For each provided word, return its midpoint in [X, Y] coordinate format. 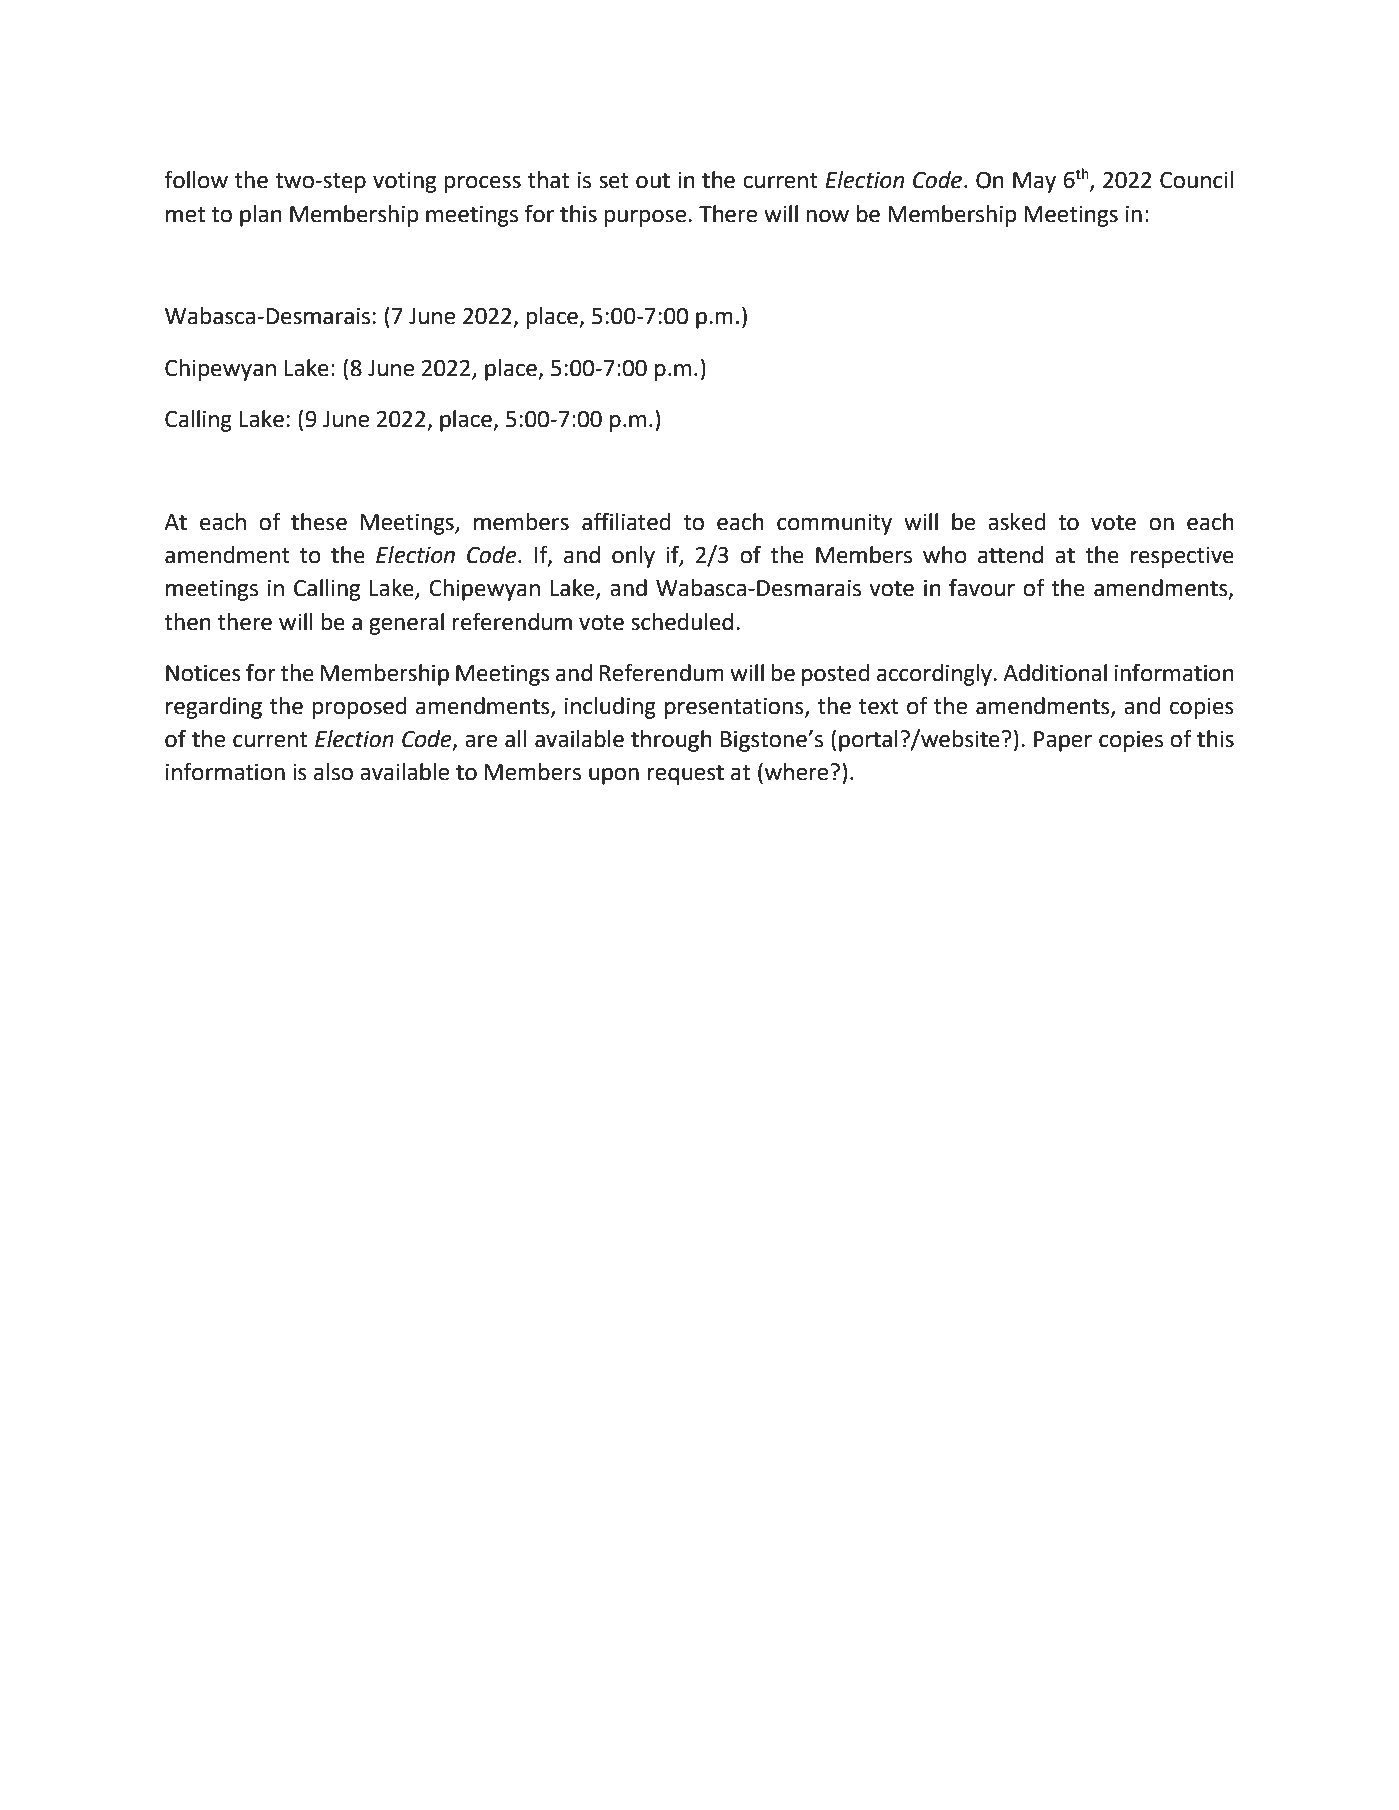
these [319, 522]
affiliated [626, 521]
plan [261, 216]
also [333, 772]
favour [982, 587]
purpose [646, 218]
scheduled [682, 622]
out [653, 181]
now [827, 216]
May [1034, 182]
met [185, 215]
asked [1016, 522]
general [406, 624]
